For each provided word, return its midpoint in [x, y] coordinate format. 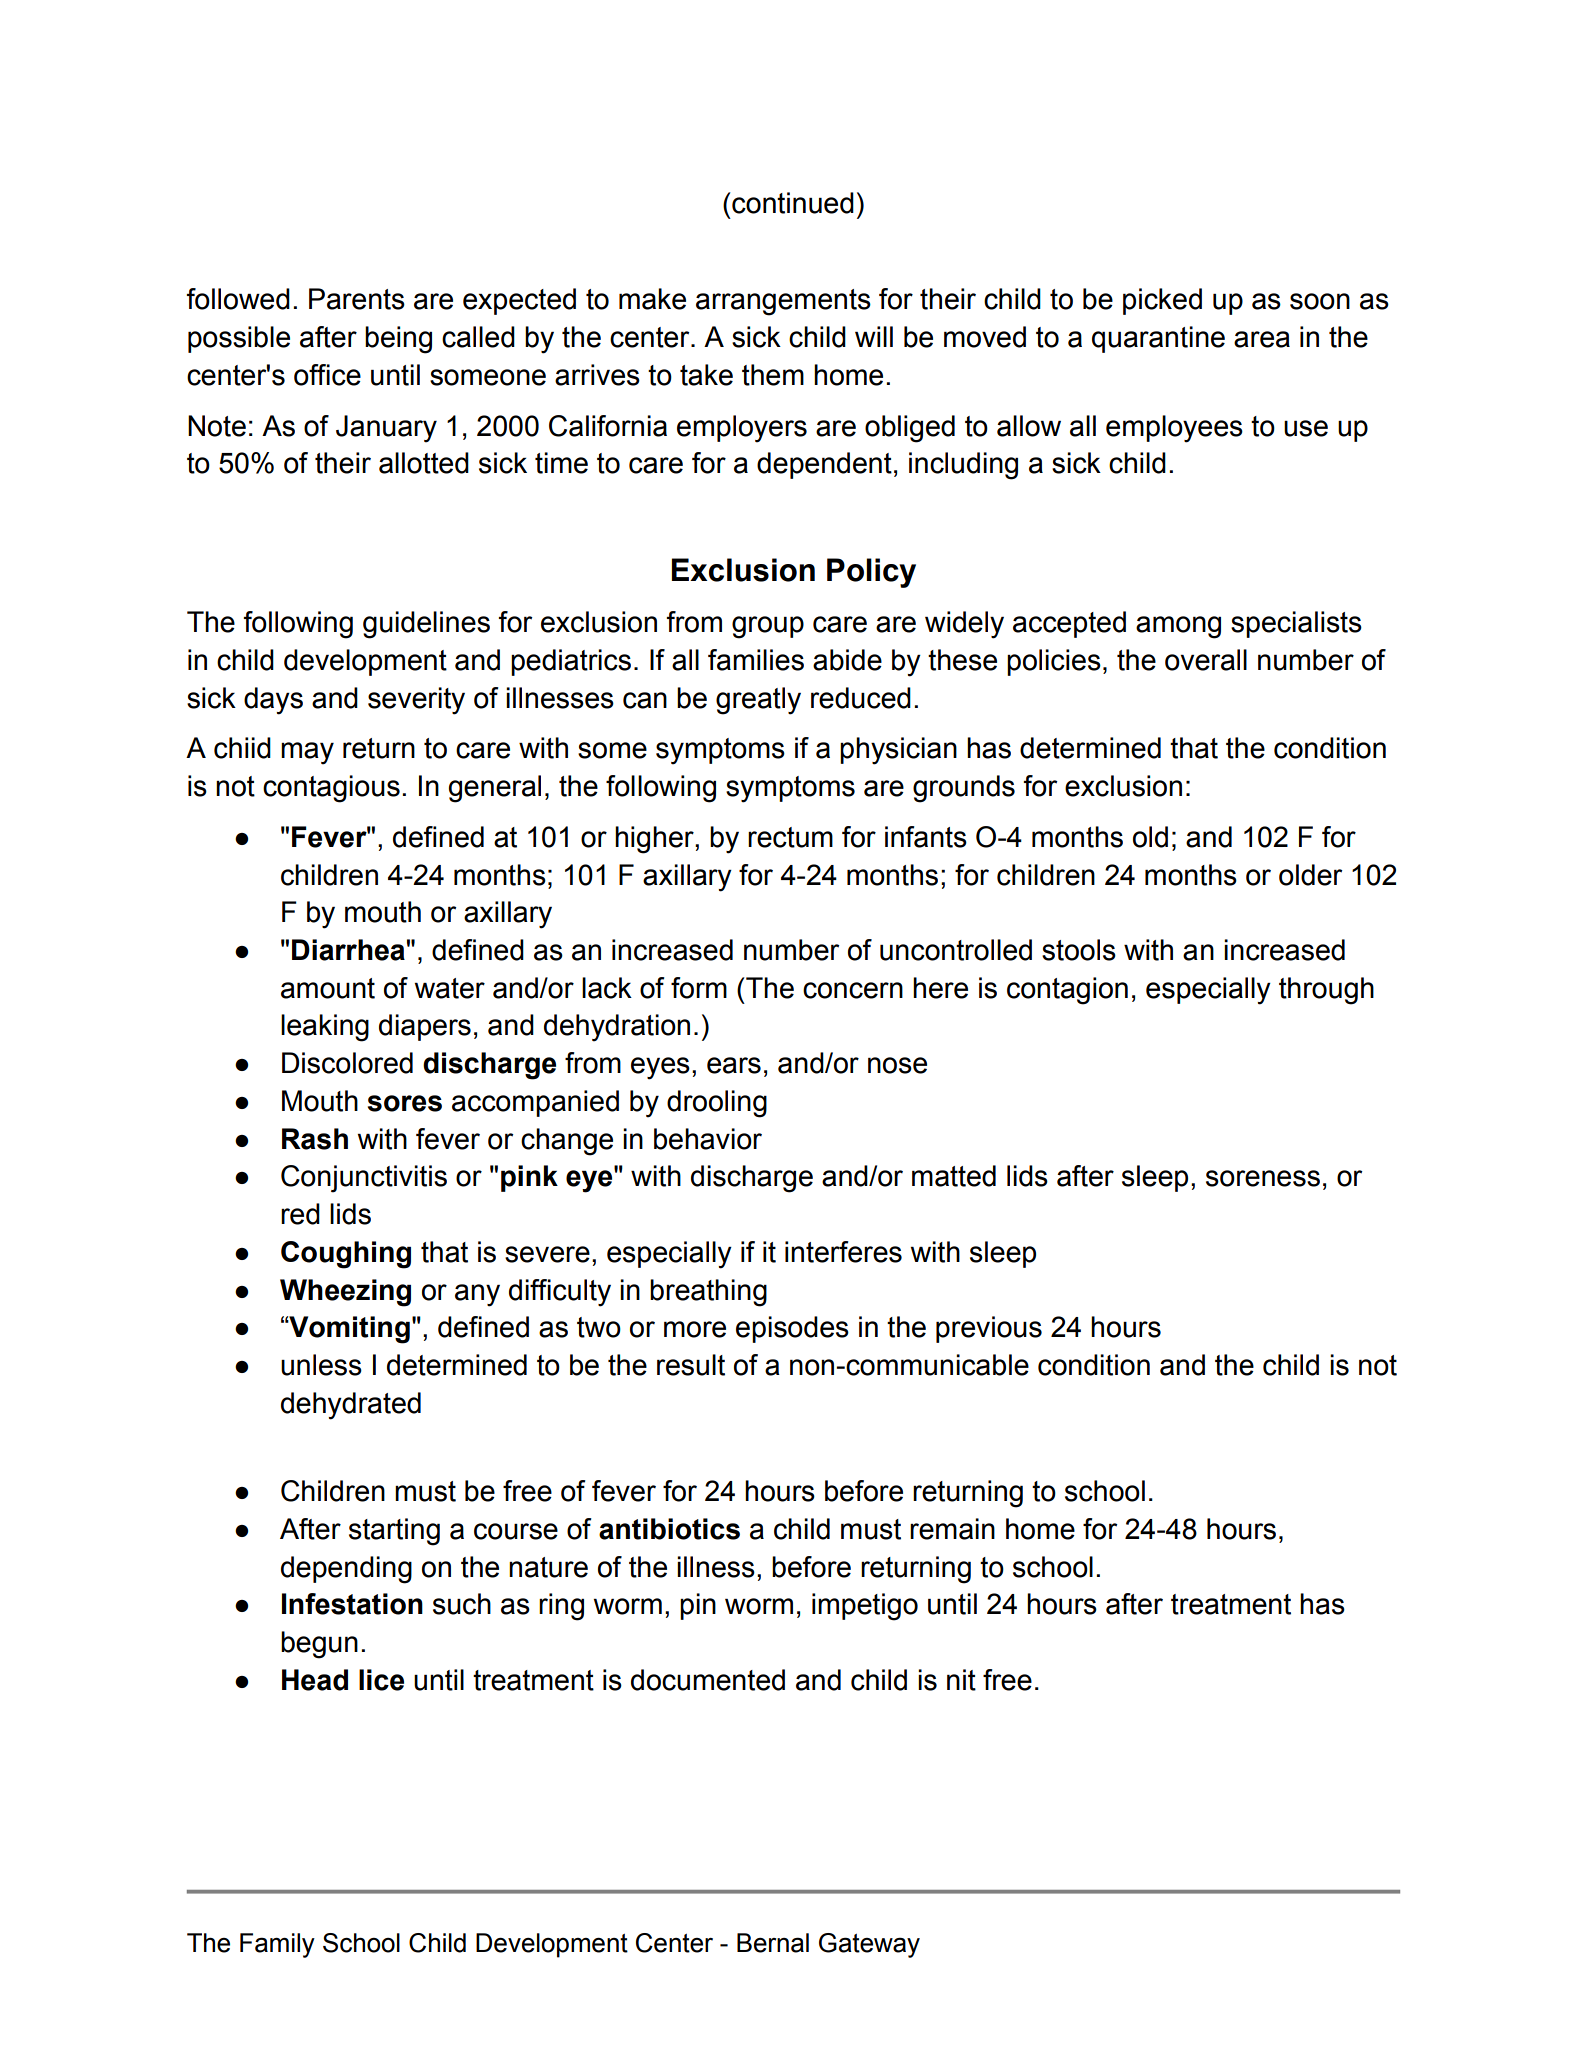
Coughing [346, 1255]
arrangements [783, 302]
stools [1079, 950]
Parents [357, 299]
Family [277, 1945]
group [768, 627]
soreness [1263, 1178]
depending [346, 1570]
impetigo [865, 1607]
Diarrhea [348, 950]
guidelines [426, 625]
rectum [790, 837]
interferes [843, 1252]
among [1178, 627]
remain [952, 1529]
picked [1162, 301]
